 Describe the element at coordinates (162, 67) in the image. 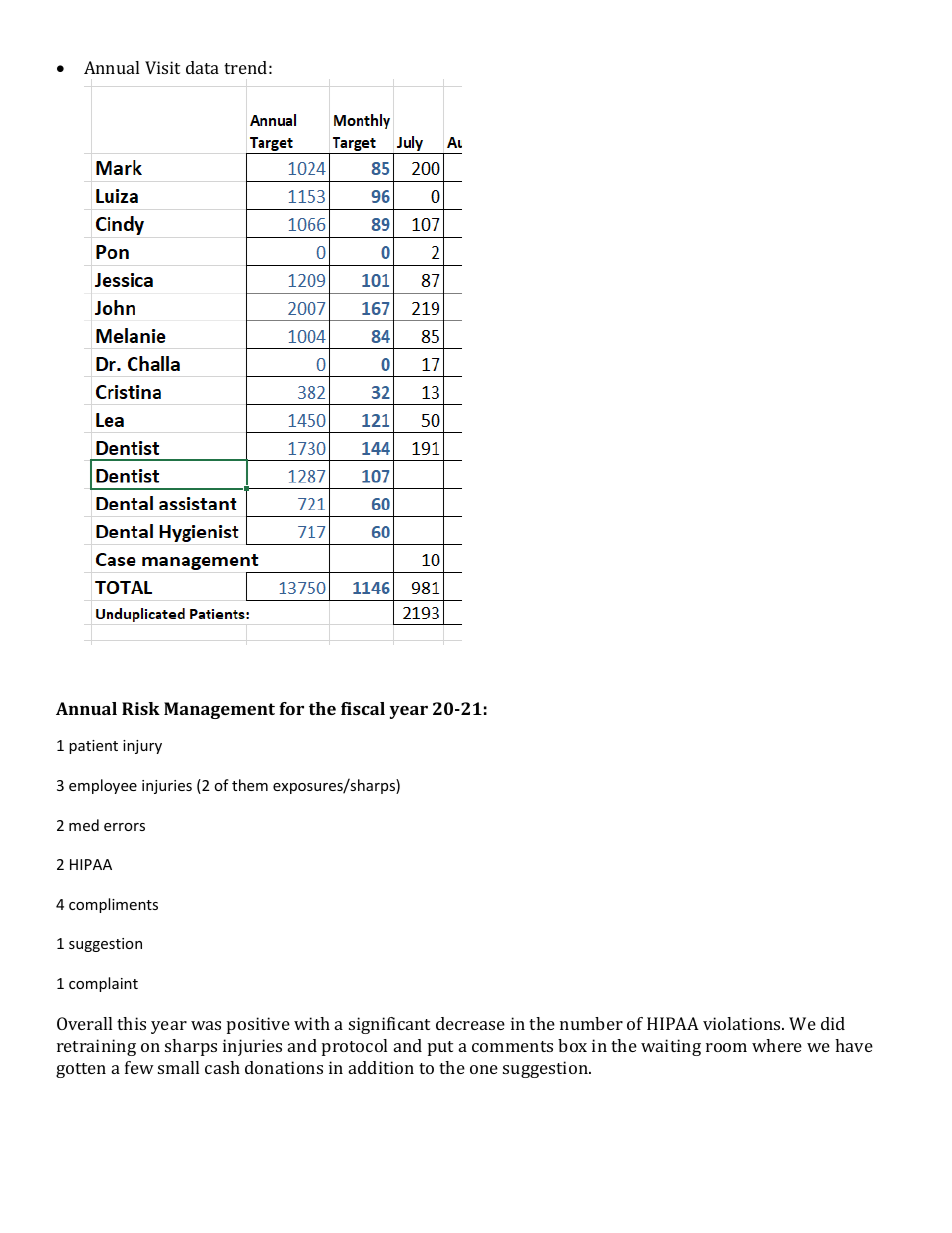

I see `Visit` at that location.
